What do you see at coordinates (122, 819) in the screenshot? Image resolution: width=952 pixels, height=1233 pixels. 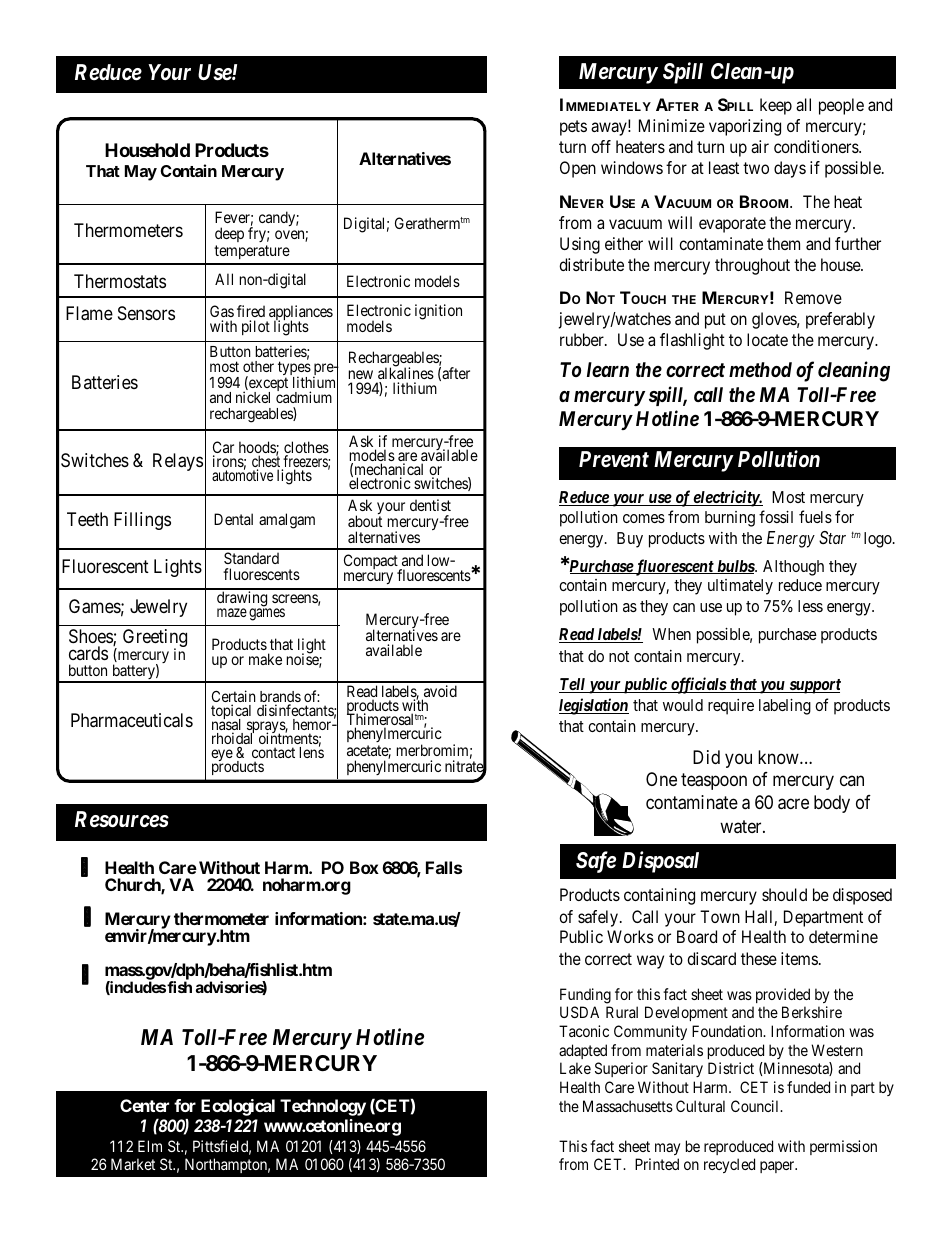 I see `Resources` at bounding box center [122, 819].
